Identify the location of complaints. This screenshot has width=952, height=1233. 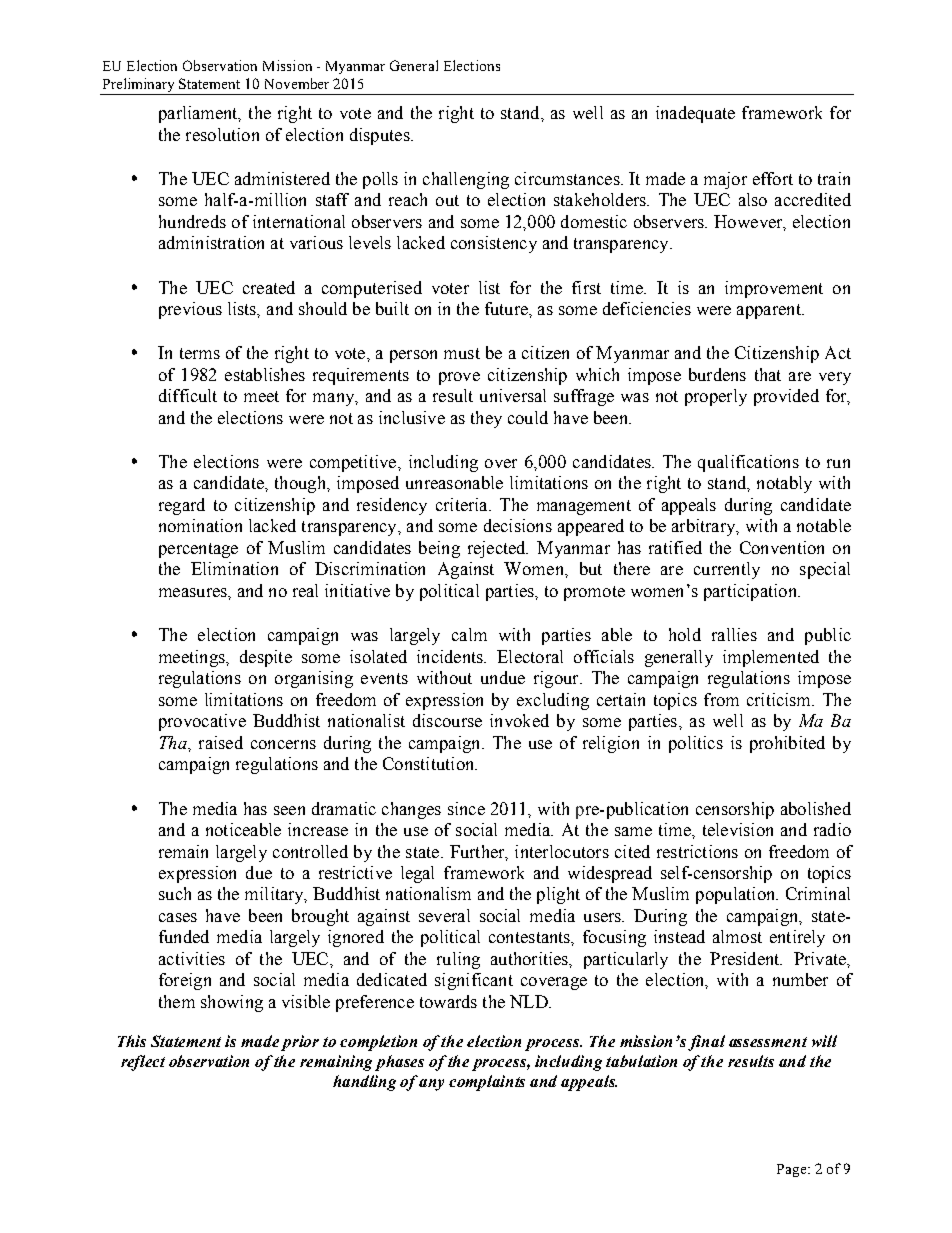
(487, 1083).
